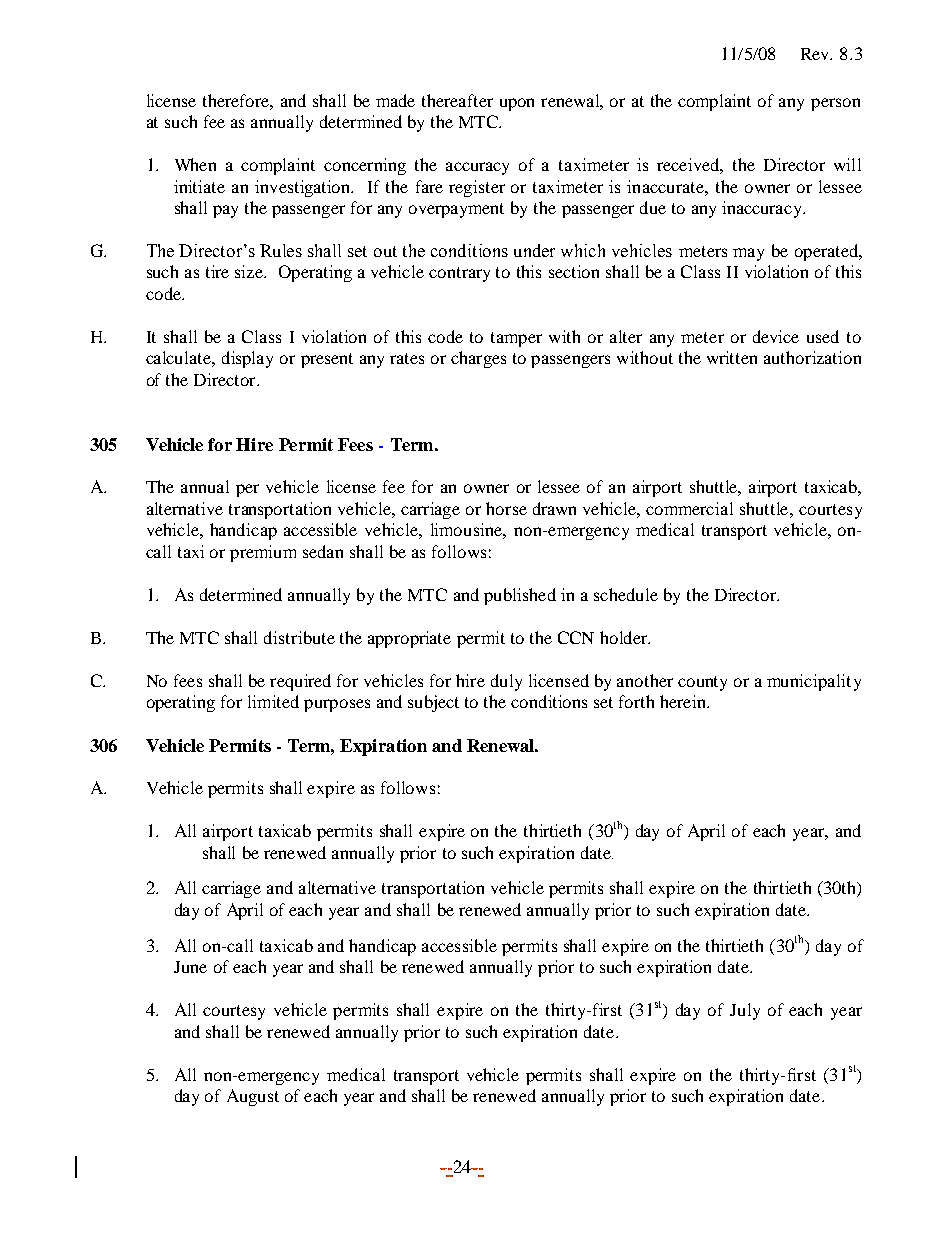 The width and height of the screenshot is (952, 1233). Describe the element at coordinates (517, 104) in the screenshot. I see `upon` at that location.
